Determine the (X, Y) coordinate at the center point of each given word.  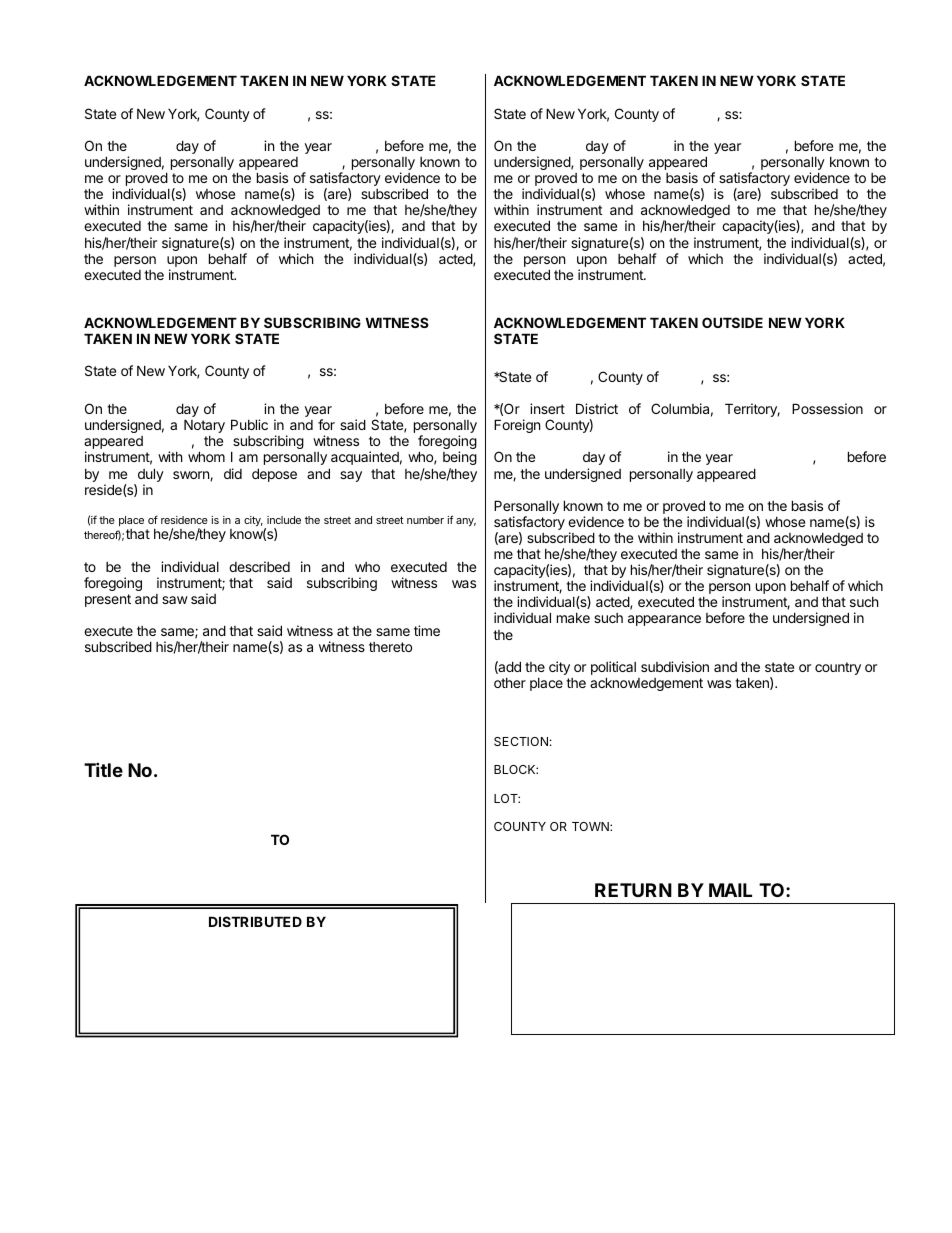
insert (547, 408)
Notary (204, 426)
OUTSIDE (732, 322)
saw (175, 600)
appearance (664, 620)
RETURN (633, 890)
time (427, 630)
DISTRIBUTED (255, 921)
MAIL (730, 890)
